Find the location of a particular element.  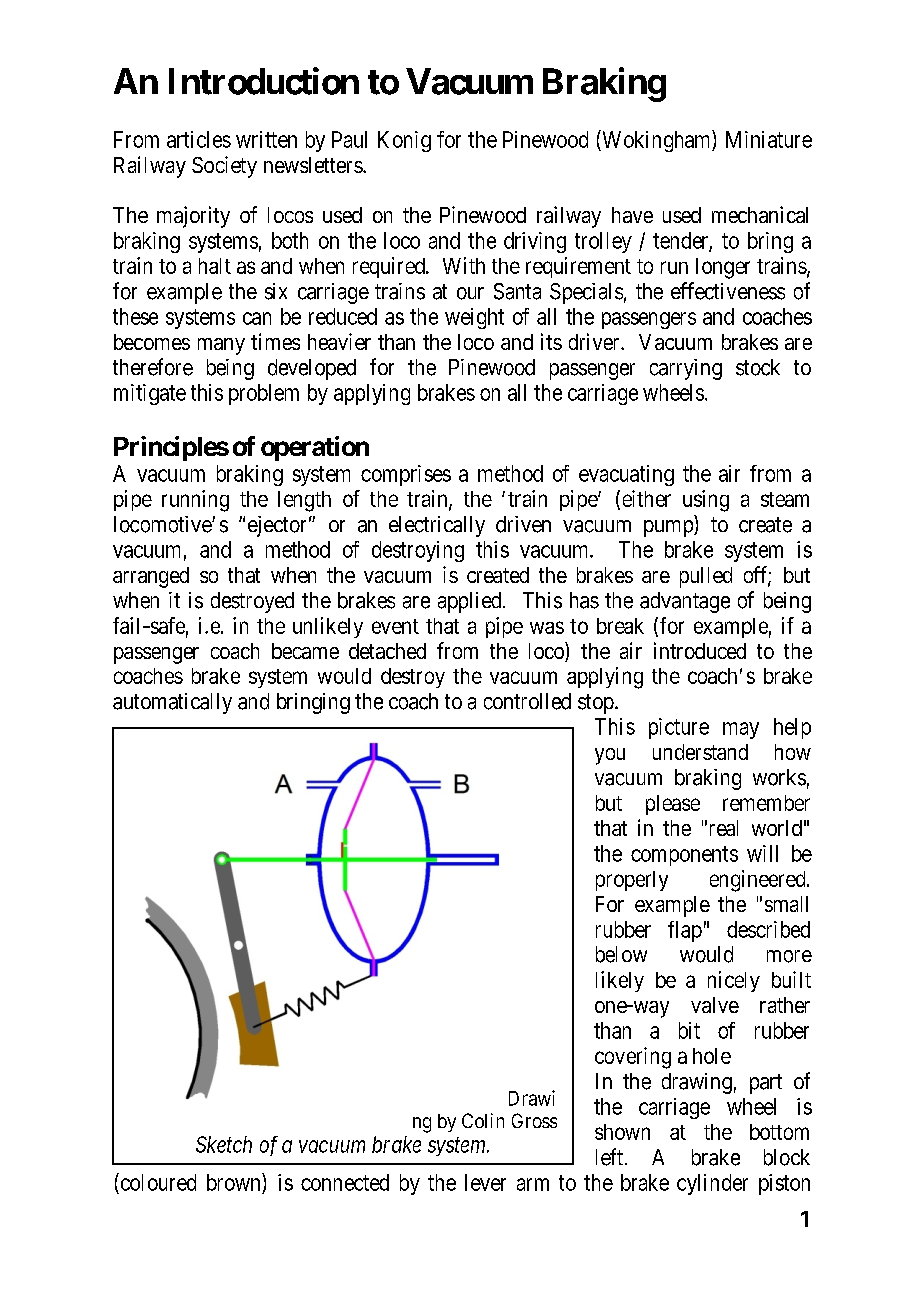

Colin is located at coordinates (483, 1120).
